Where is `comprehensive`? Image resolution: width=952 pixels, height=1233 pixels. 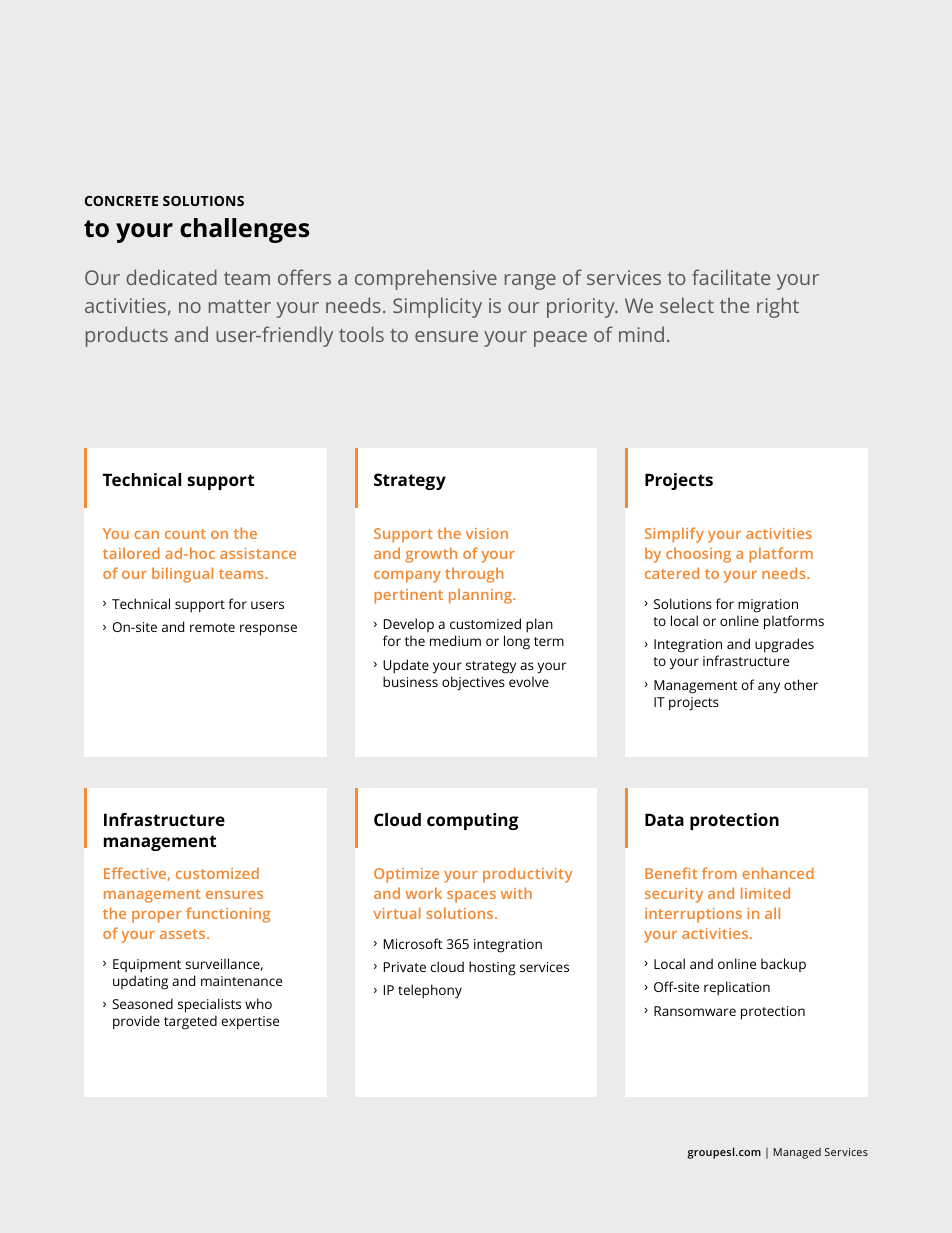
comprehensive is located at coordinates (426, 279).
